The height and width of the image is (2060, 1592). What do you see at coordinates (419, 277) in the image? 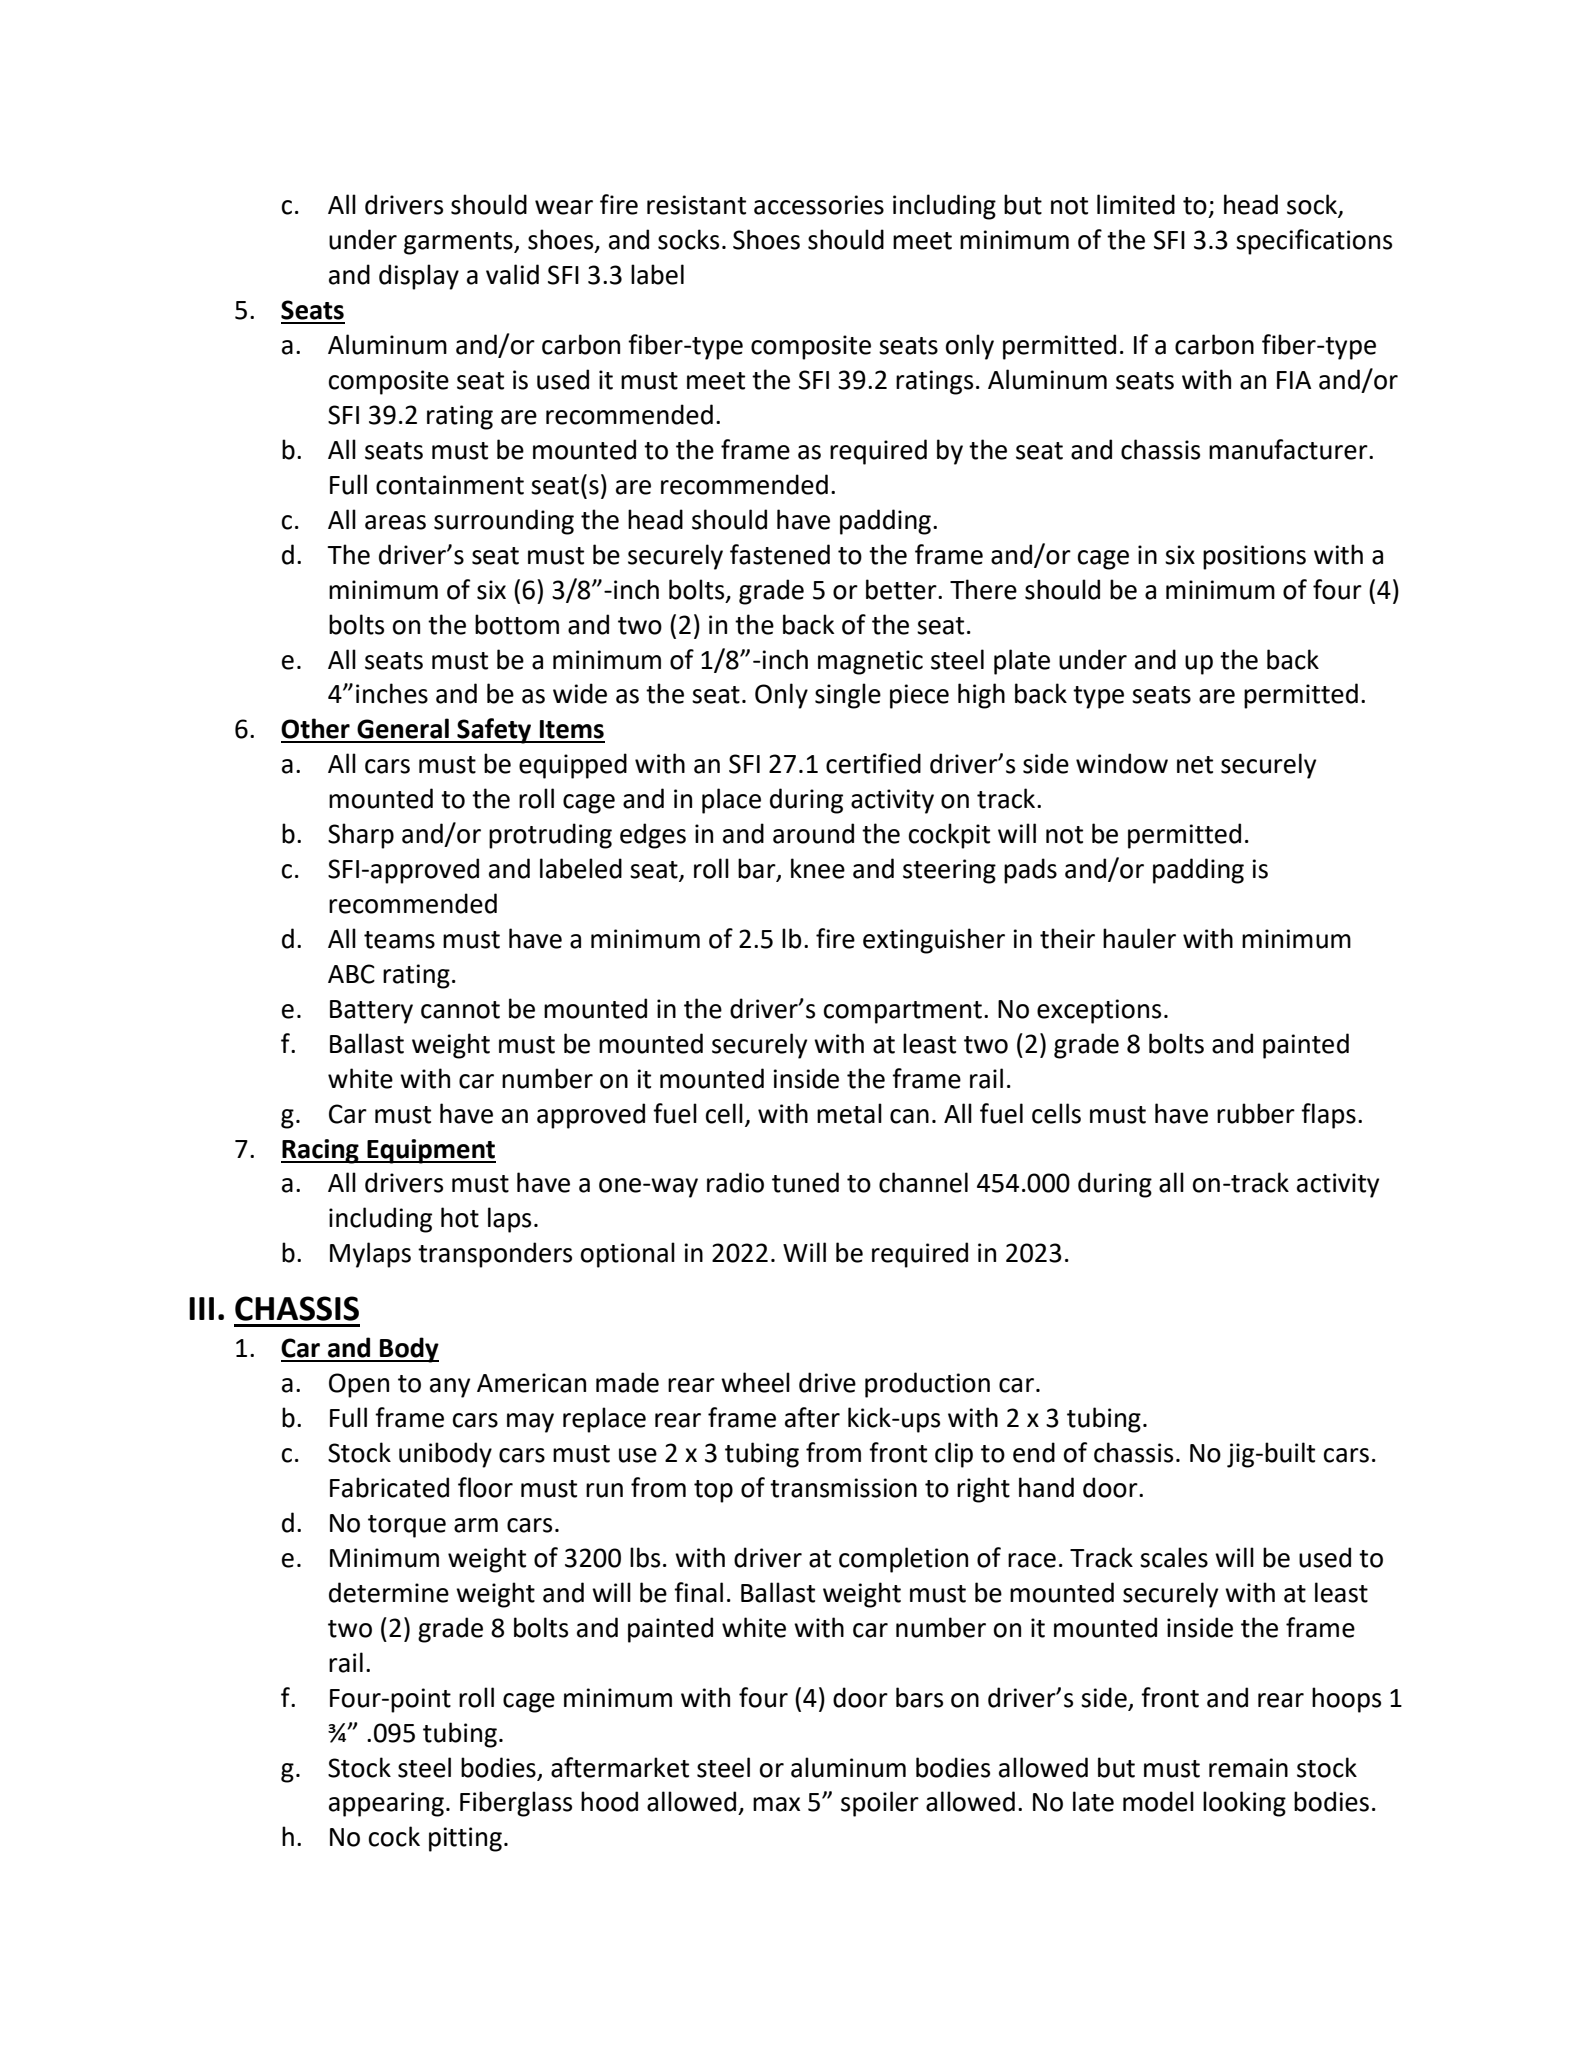
I see `display` at bounding box center [419, 277].
